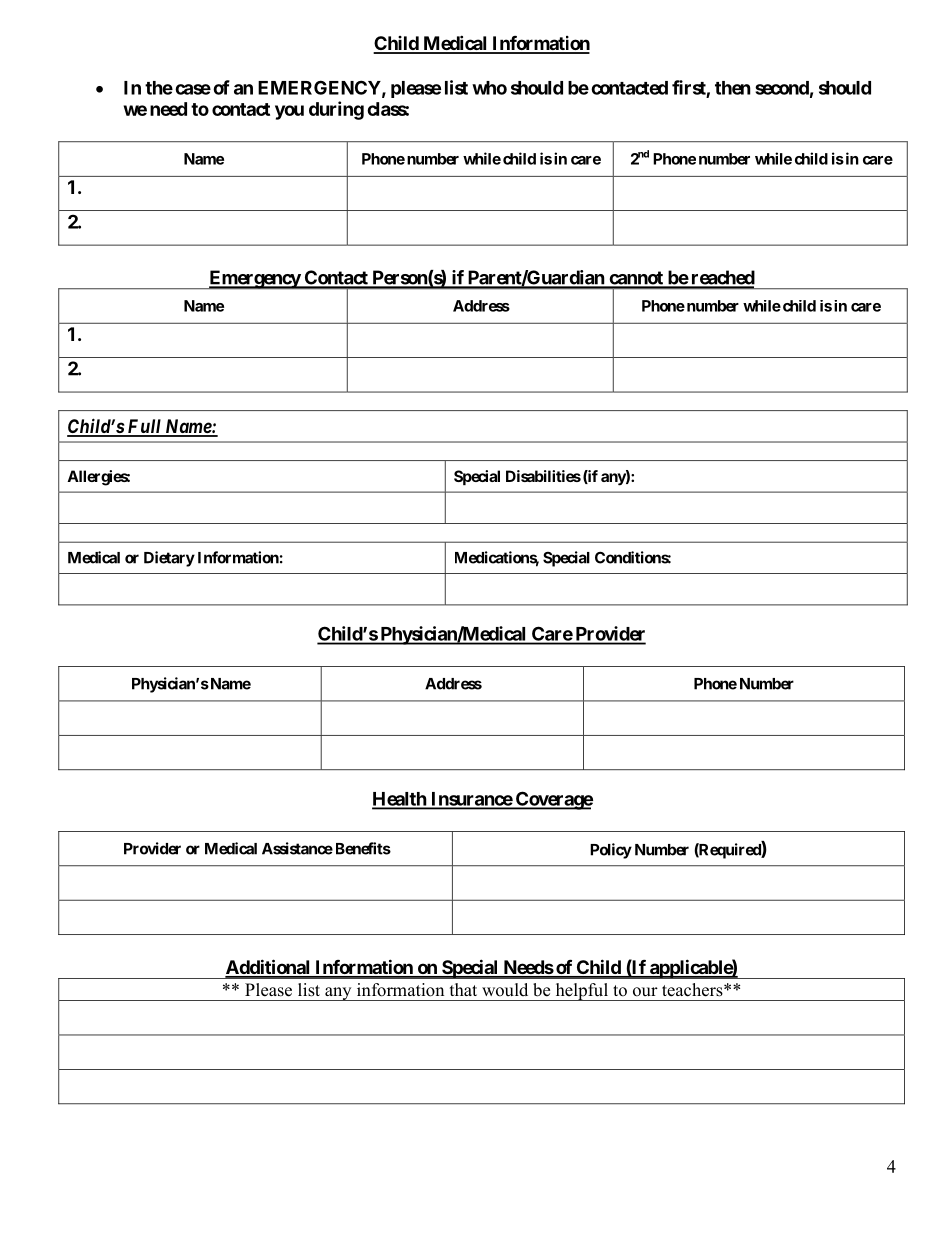  Describe the element at coordinates (581, 992) in the screenshot. I see `helpful` at that location.
